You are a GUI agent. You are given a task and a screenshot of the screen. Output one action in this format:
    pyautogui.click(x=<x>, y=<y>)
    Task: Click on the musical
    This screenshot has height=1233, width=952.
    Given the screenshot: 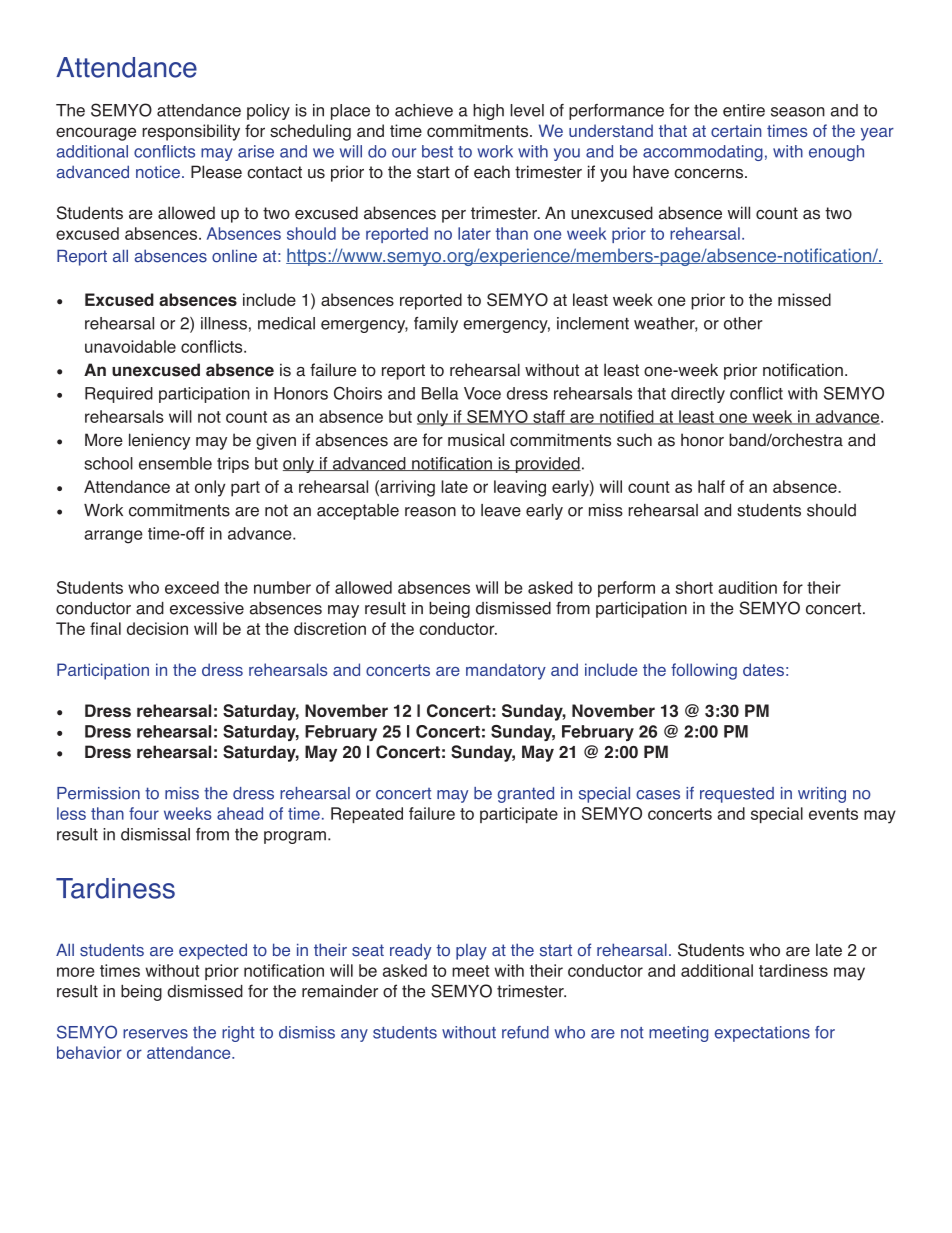 What is the action you would take?
    pyautogui.click(x=476, y=440)
